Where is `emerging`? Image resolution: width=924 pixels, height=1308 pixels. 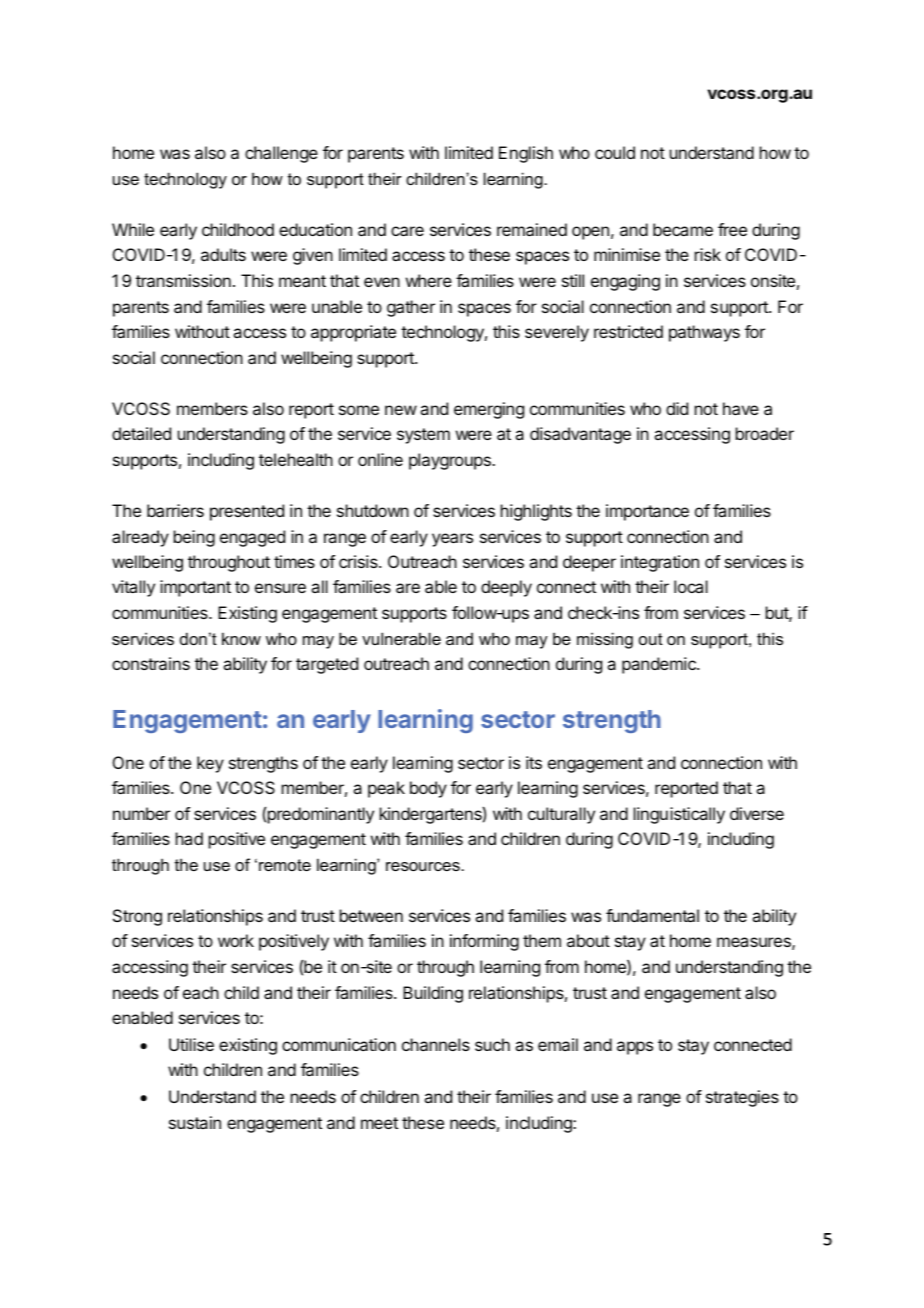 emerging is located at coordinates (489, 410).
